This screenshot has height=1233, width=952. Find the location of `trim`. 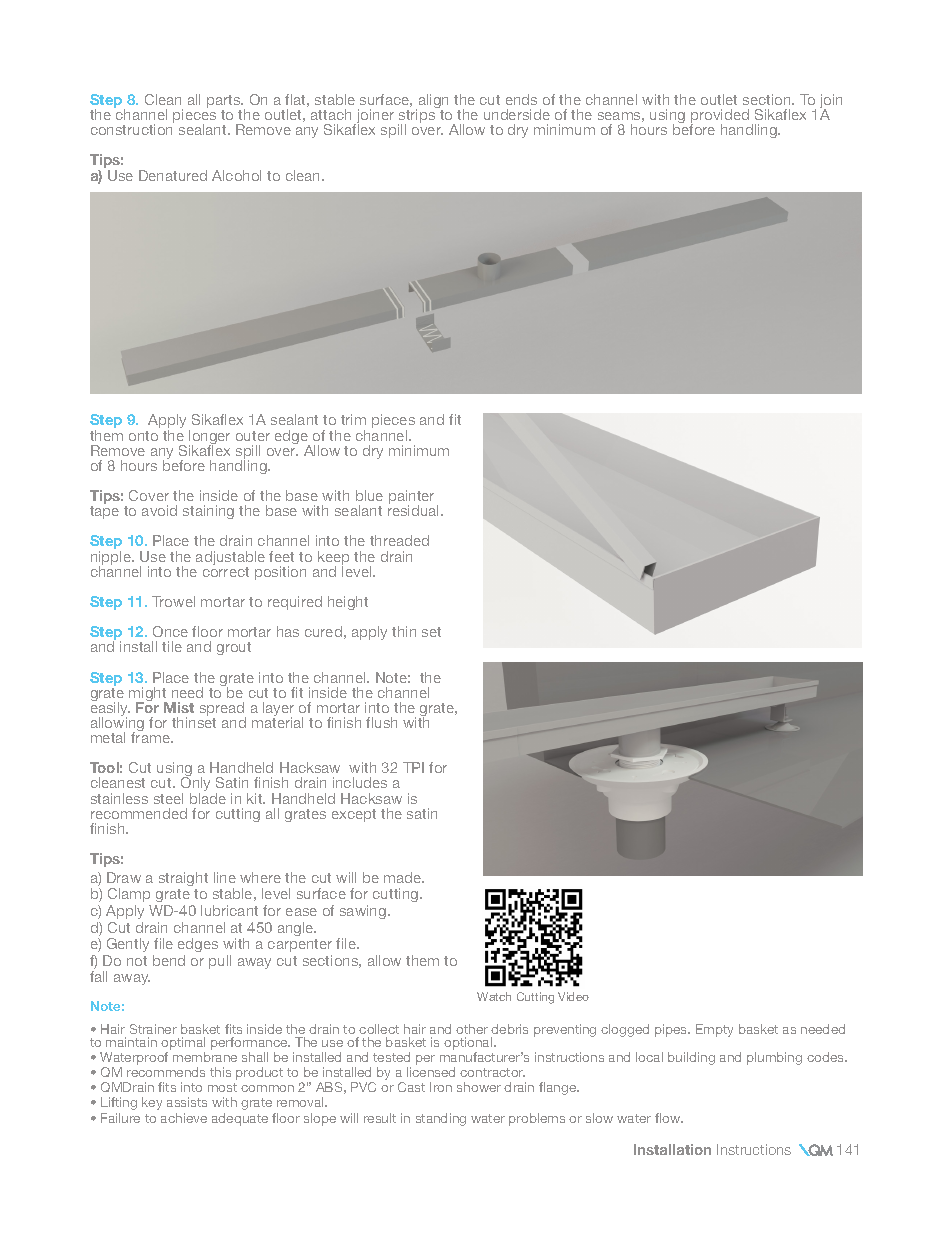

trim is located at coordinates (353, 419).
